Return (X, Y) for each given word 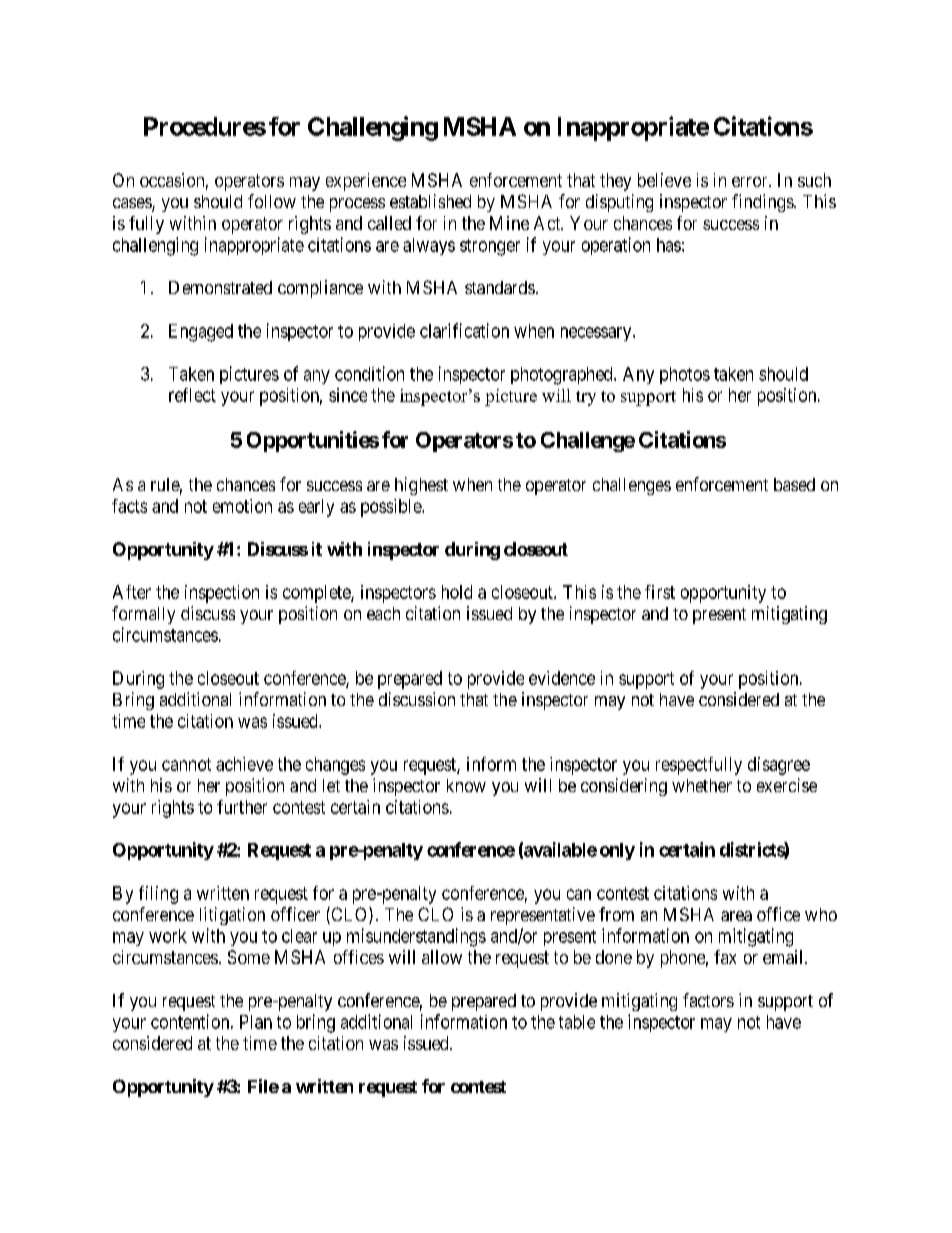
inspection (222, 594)
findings (763, 203)
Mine (509, 223)
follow (272, 201)
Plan (256, 1022)
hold (457, 592)
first (660, 592)
